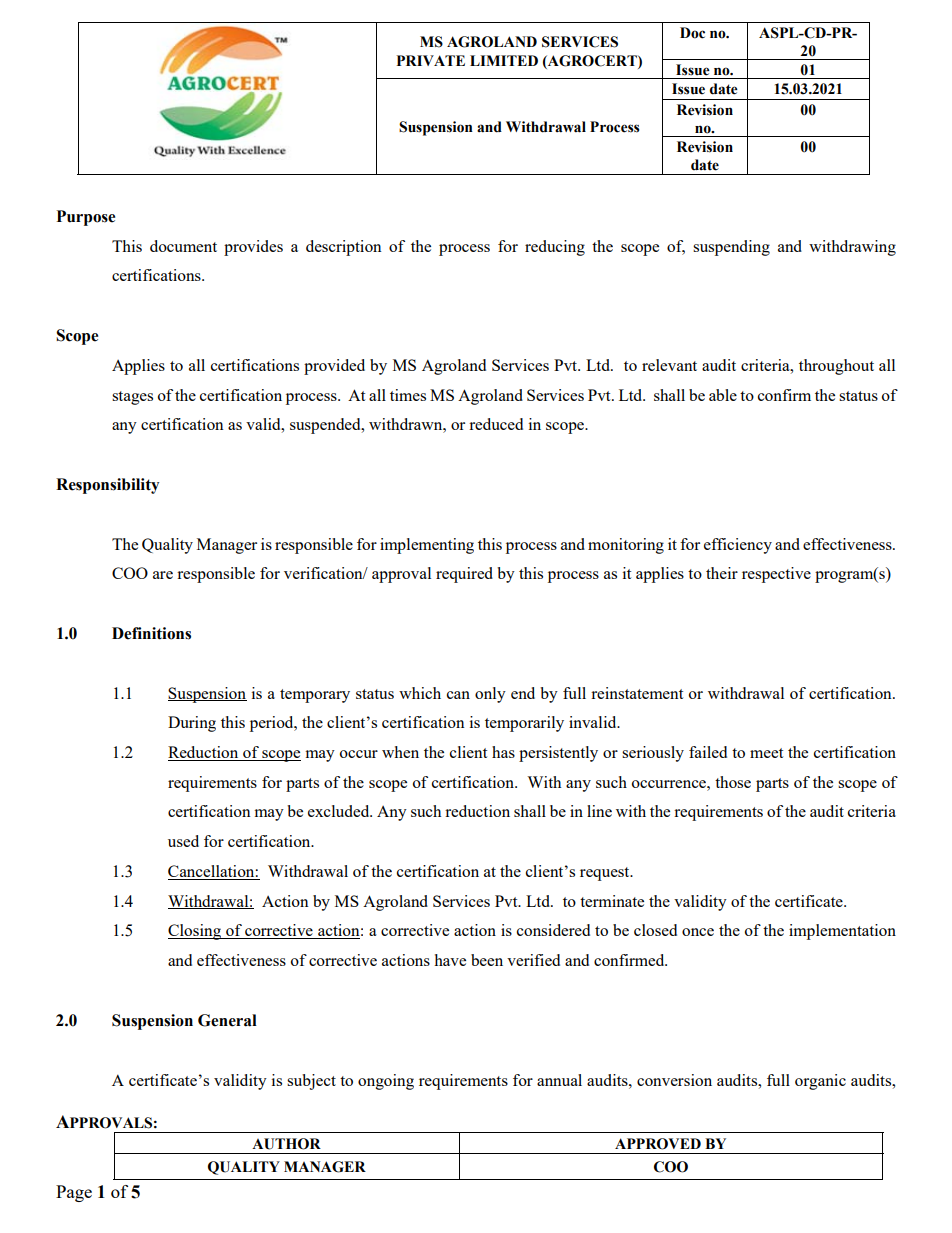 This page has height=1233, width=952. Describe the element at coordinates (496, 424) in the page. I see `reduced` at that location.
